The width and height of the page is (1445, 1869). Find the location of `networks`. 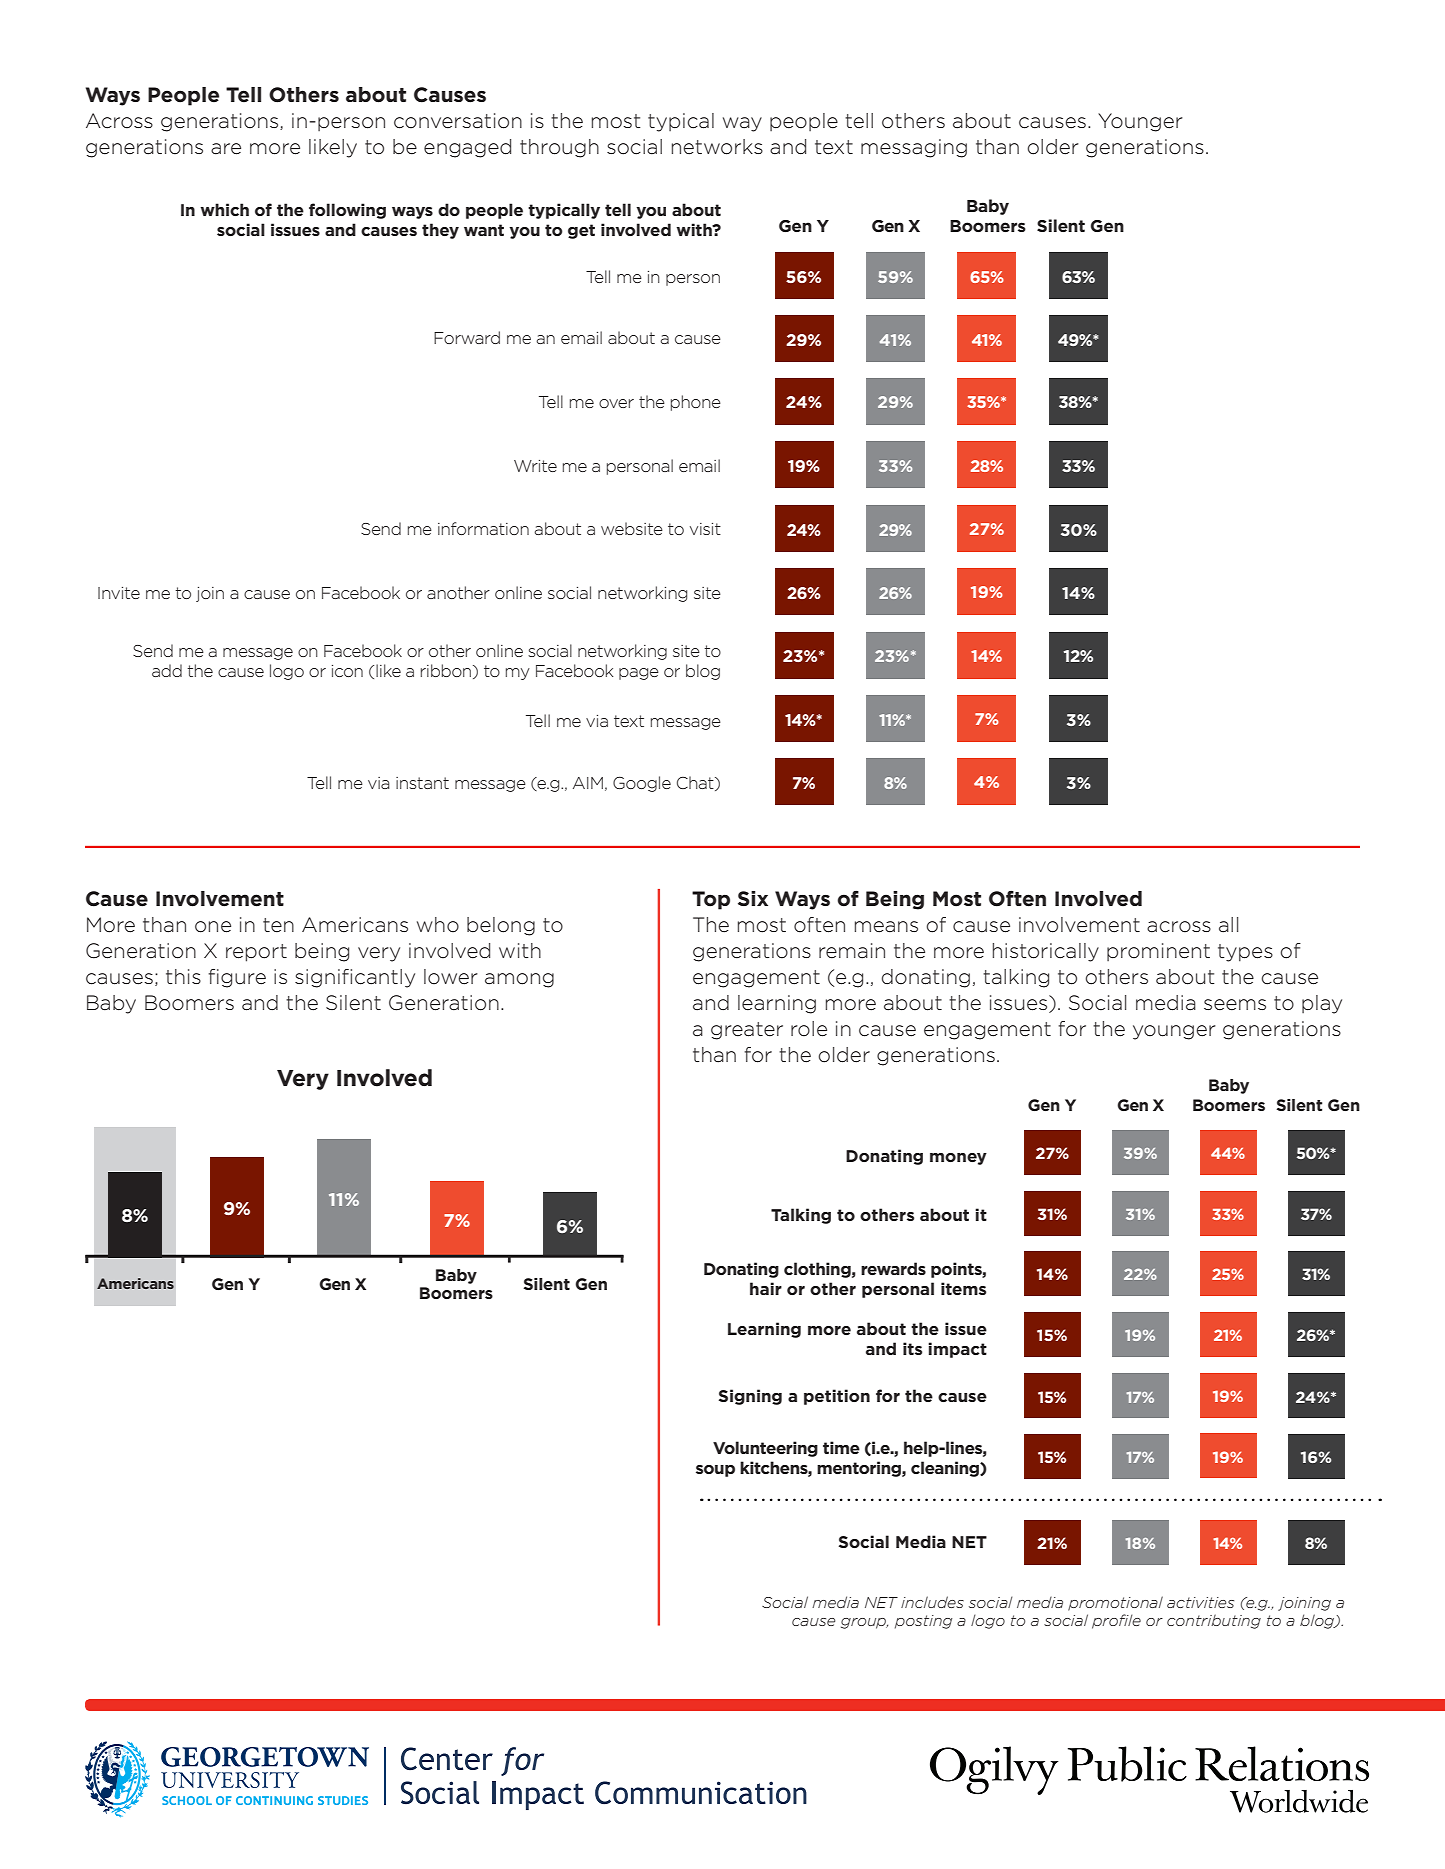

networks is located at coordinates (717, 147).
